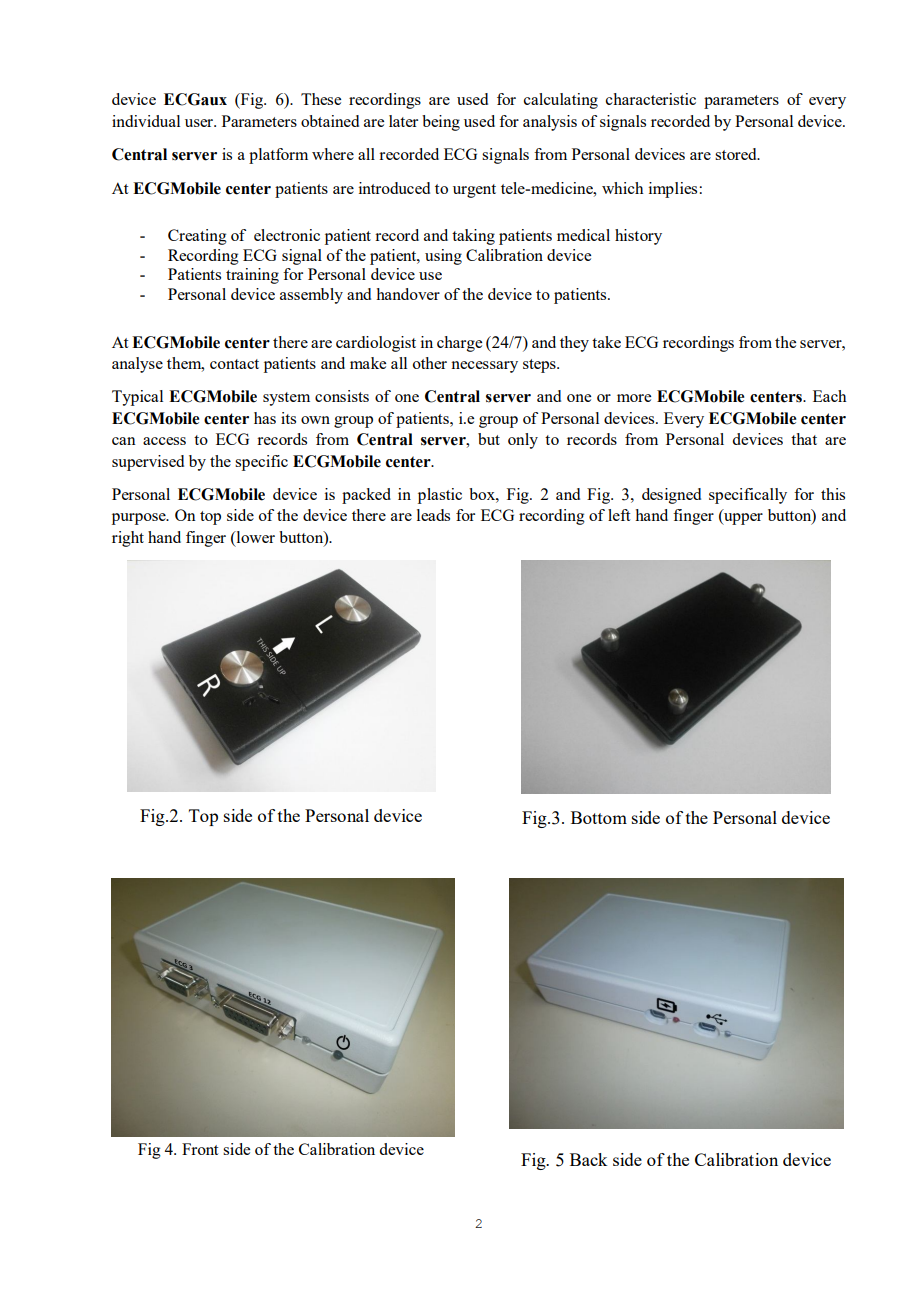 The width and height of the screenshot is (924, 1308). What do you see at coordinates (146, 121) in the screenshot?
I see `individual` at bounding box center [146, 121].
